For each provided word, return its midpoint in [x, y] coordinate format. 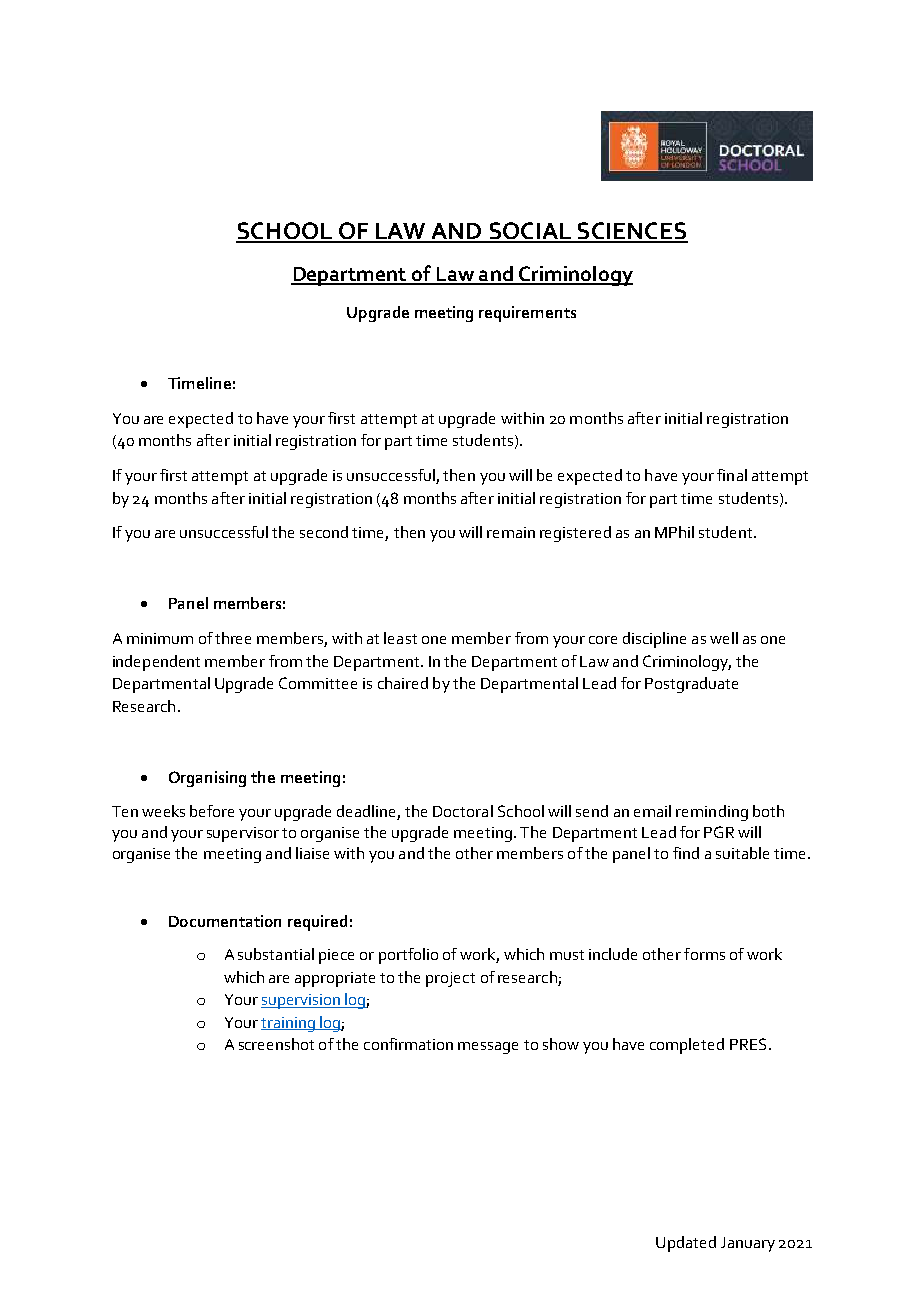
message [488, 1048]
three [233, 638]
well [724, 638]
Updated [686, 1244]
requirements [527, 314]
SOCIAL [530, 232]
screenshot [276, 1044]
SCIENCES [631, 232]
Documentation [225, 921]
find [686, 853]
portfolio [408, 956]
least [400, 638]
